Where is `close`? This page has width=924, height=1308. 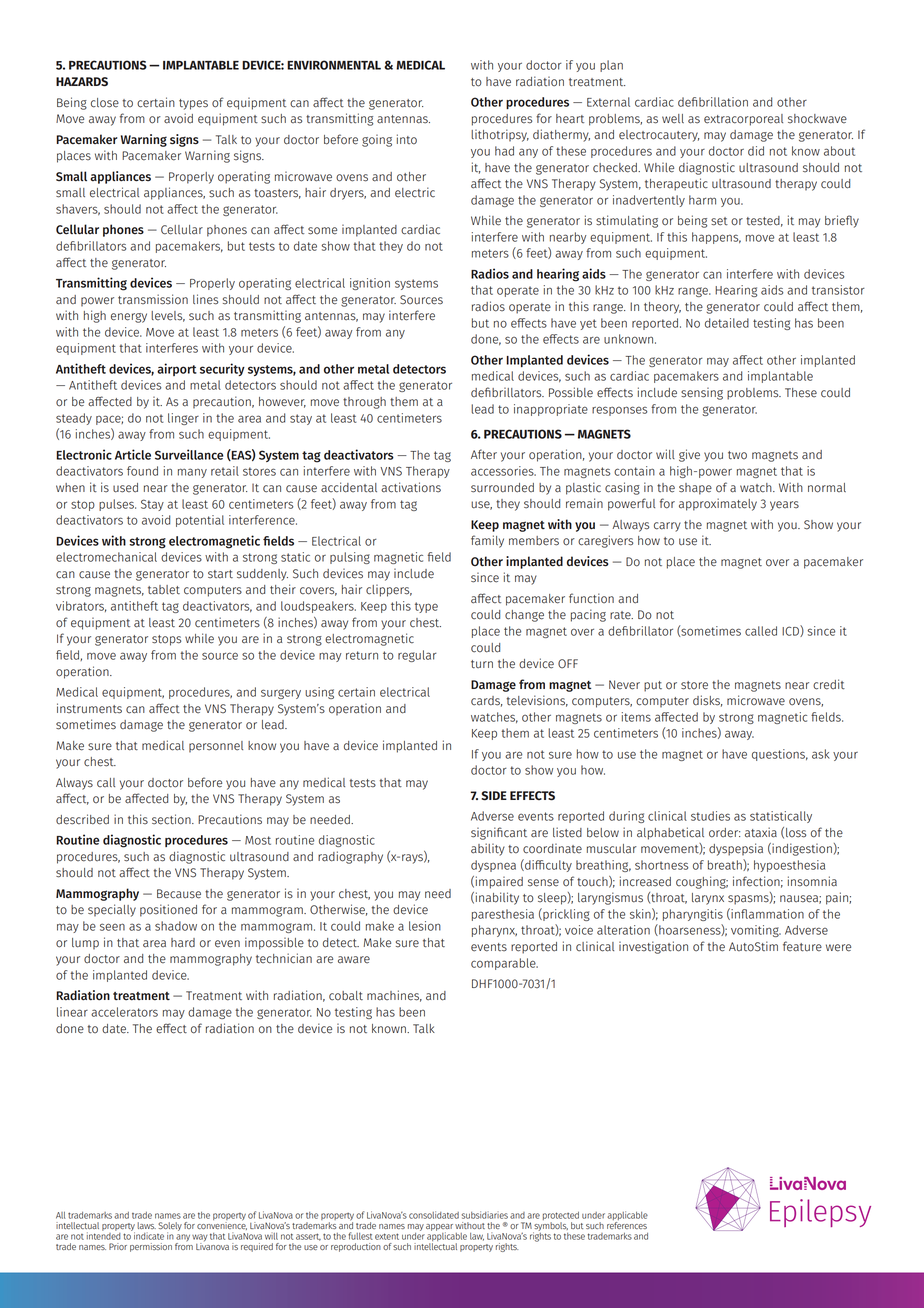
close is located at coordinates (105, 103).
